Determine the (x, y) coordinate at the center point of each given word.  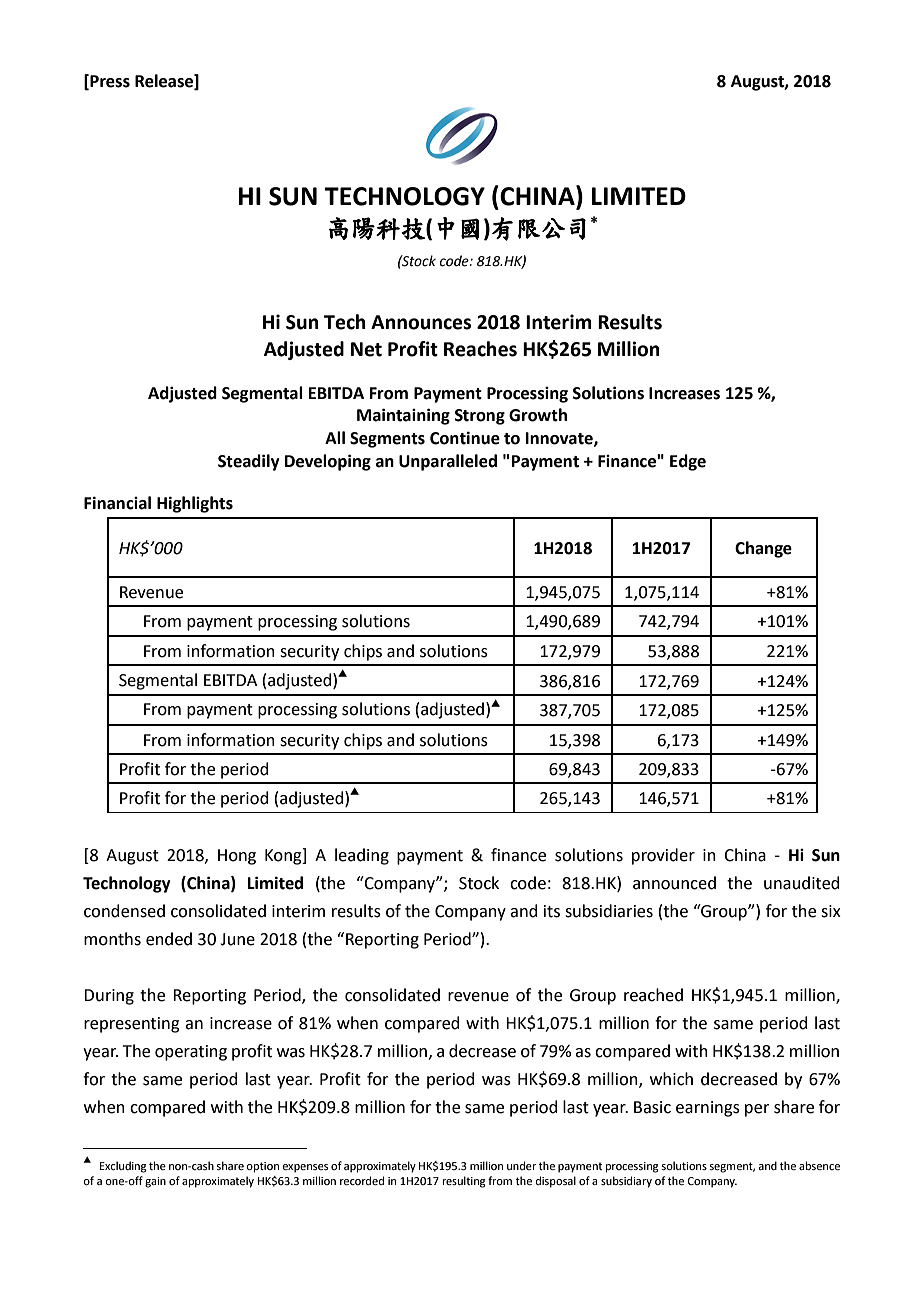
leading (362, 856)
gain (155, 1182)
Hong (237, 857)
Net (366, 349)
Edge (688, 462)
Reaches (480, 349)
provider (663, 856)
